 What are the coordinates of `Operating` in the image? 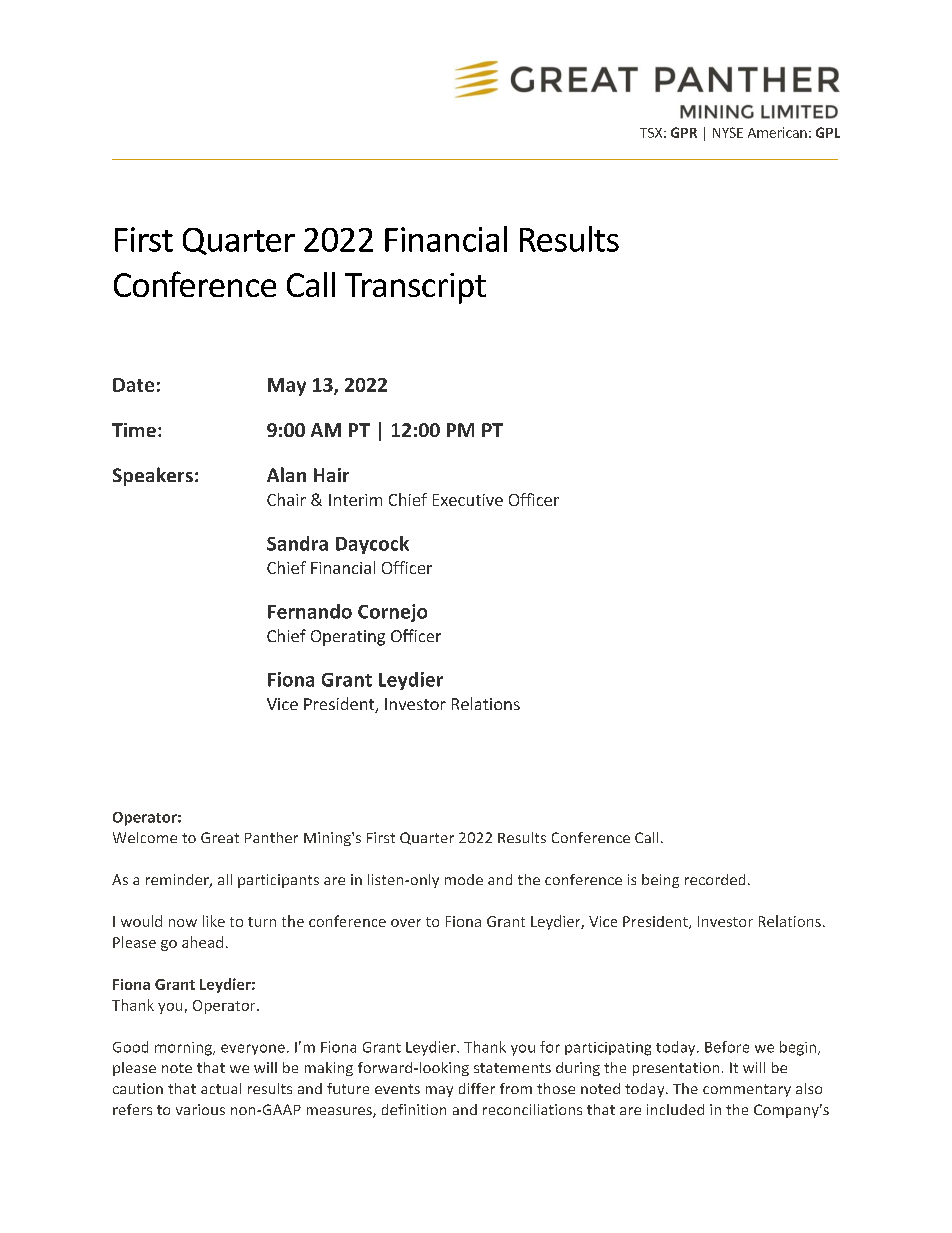 It's located at (348, 638).
